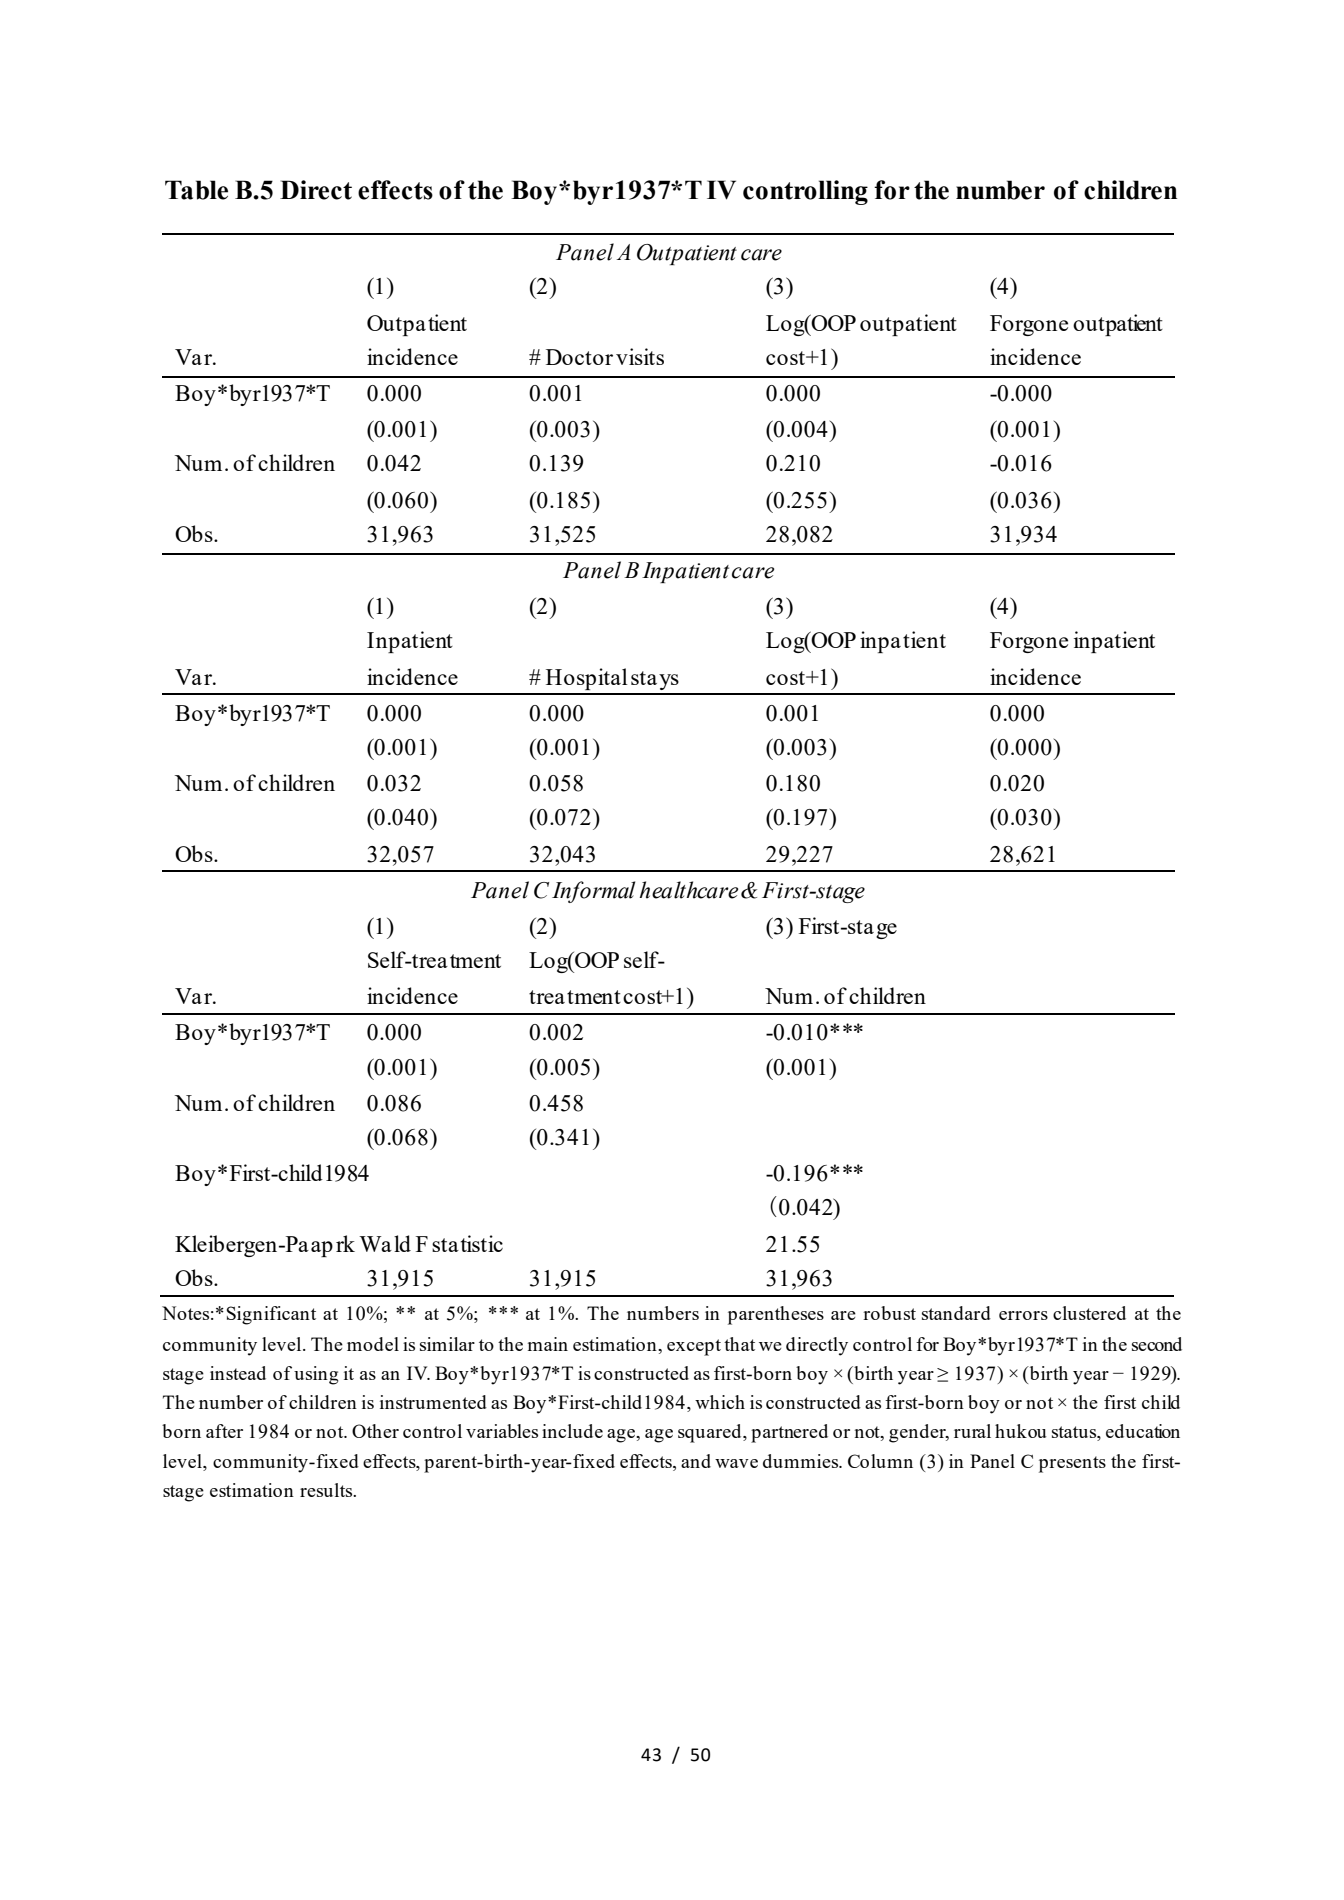 The image size is (1344, 1900). What do you see at coordinates (711, 1433) in the page?
I see `squared` at bounding box center [711, 1433].
